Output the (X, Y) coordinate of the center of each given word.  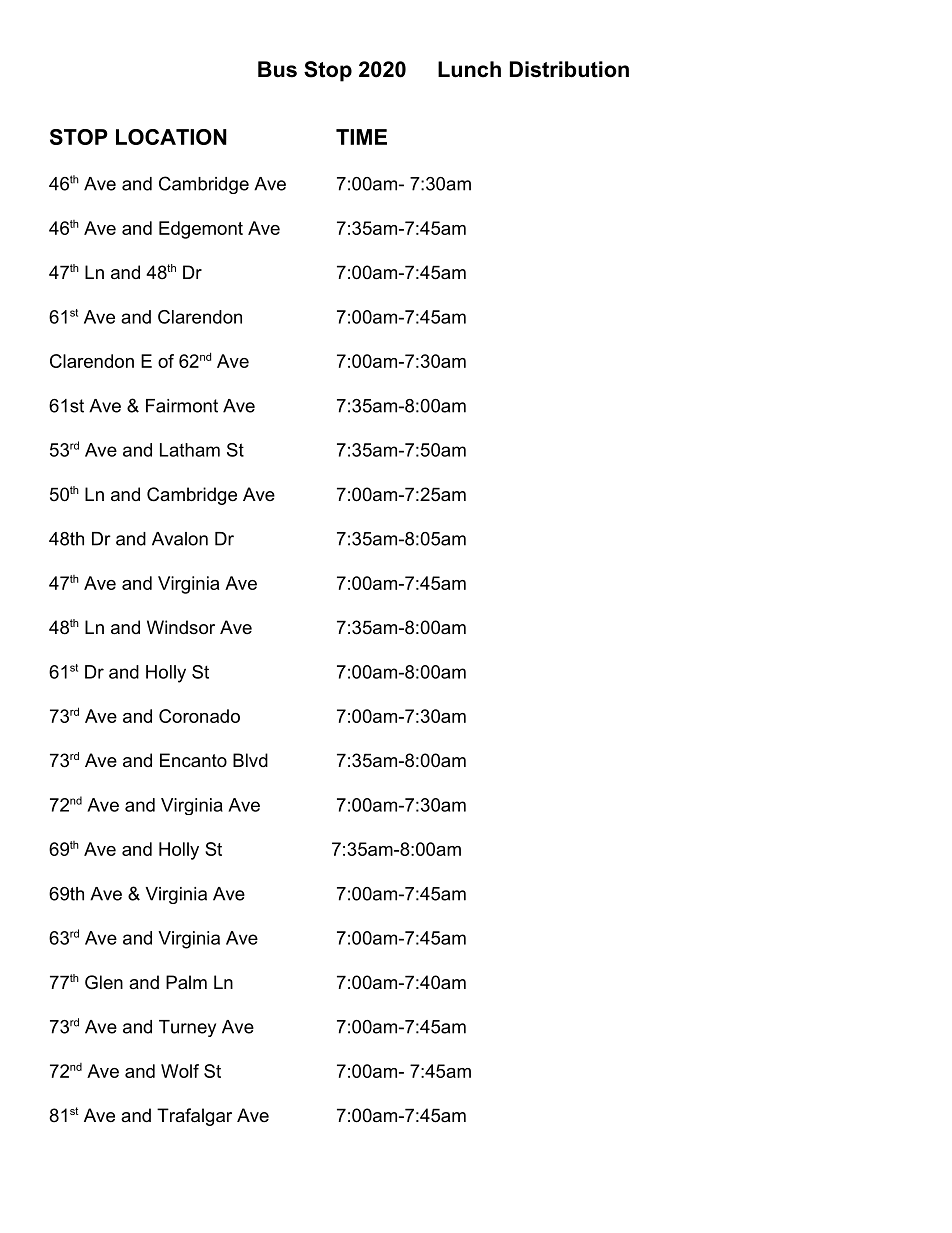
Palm (186, 982)
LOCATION (171, 137)
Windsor (181, 627)
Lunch (469, 69)
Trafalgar (194, 1117)
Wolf (180, 1071)
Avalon (180, 539)
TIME (361, 137)
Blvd (250, 760)
